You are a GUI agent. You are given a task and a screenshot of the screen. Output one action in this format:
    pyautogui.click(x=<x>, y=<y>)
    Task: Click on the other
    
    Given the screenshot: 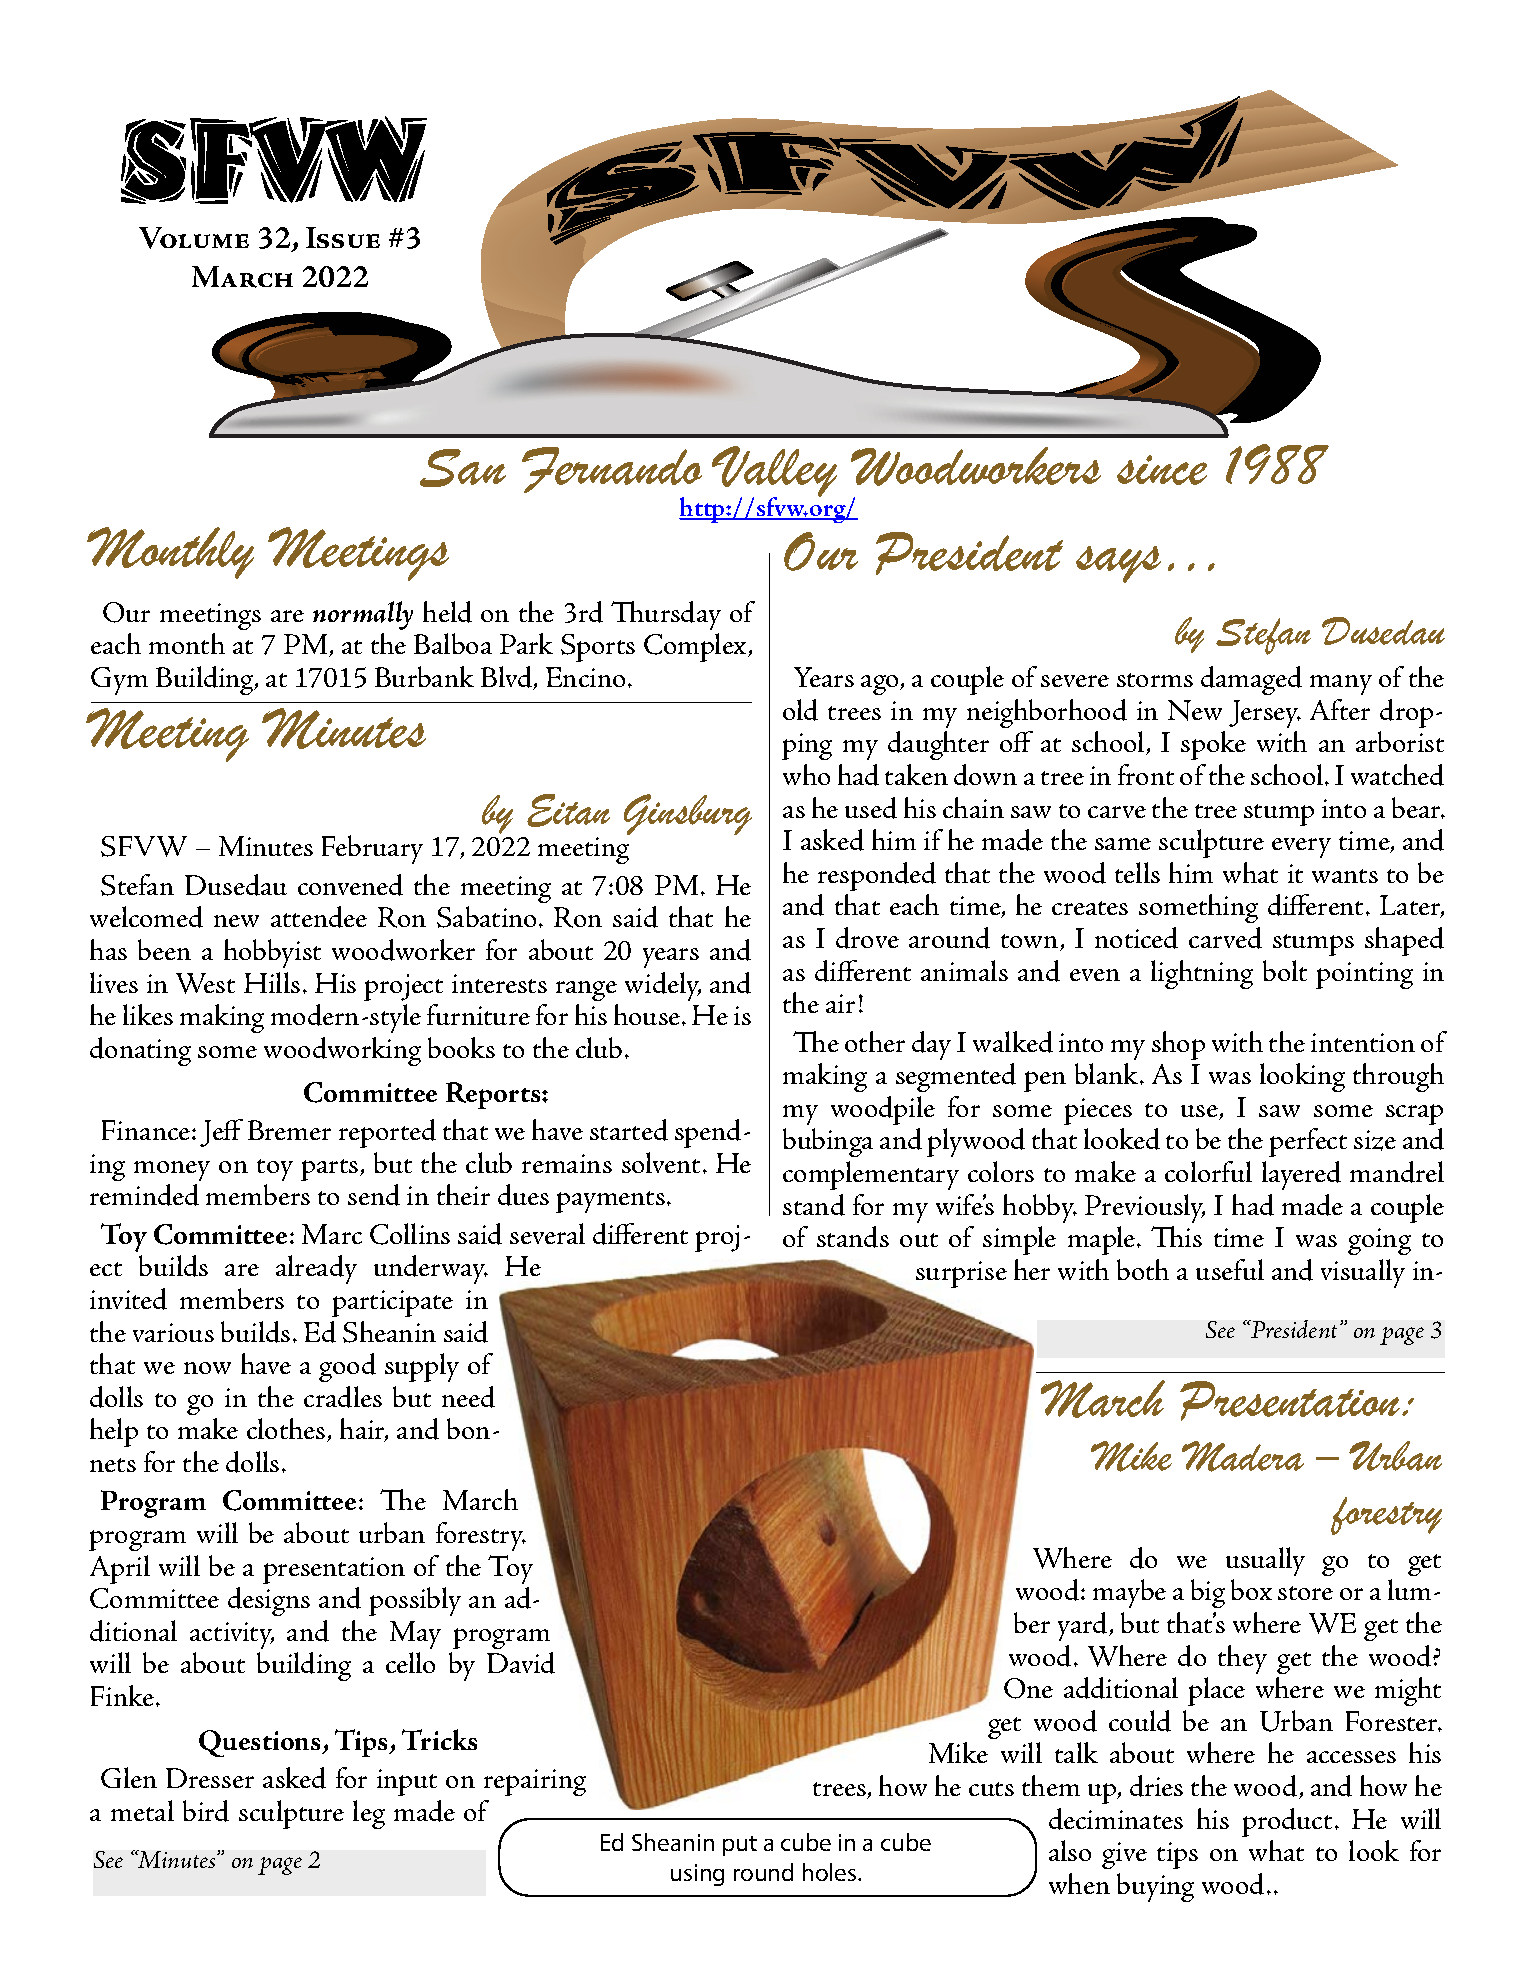 What is the action you would take?
    pyautogui.click(x=875, y=1041)
